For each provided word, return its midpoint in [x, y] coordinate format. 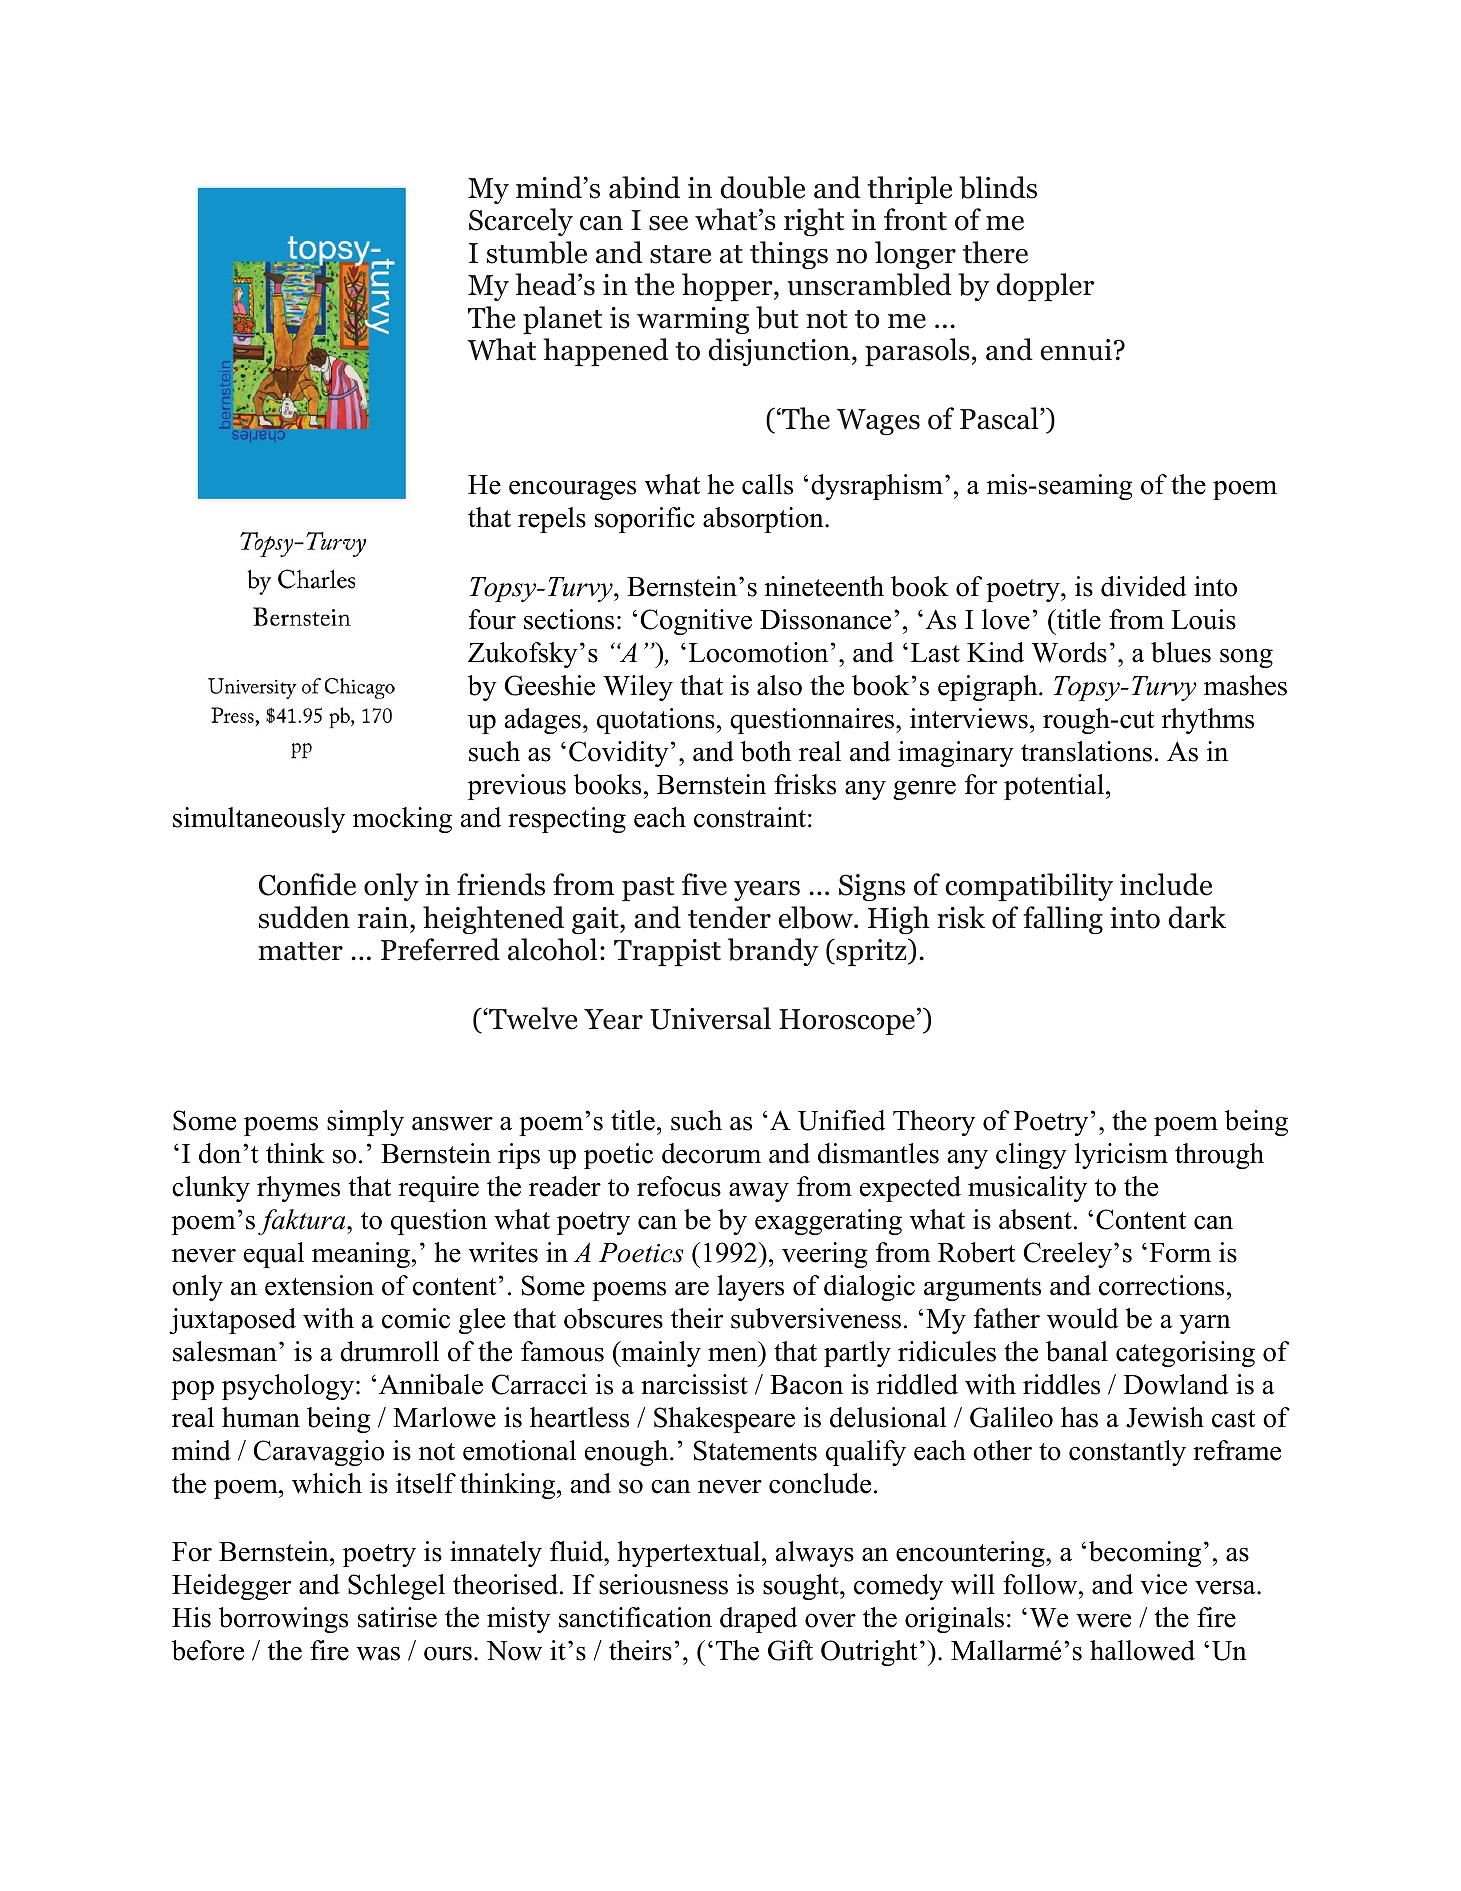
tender [729, 917]
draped [758, 1620]
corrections [1161, 1285]
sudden [304, 917]
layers [750, 1288]
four [492, 619]
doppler [1045, 287]
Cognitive [696, 622]
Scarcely [521, 222]
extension [319, 1285]
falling [1063, 920]
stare [680, 254]
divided [1143, 586]
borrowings [283, 1620]
